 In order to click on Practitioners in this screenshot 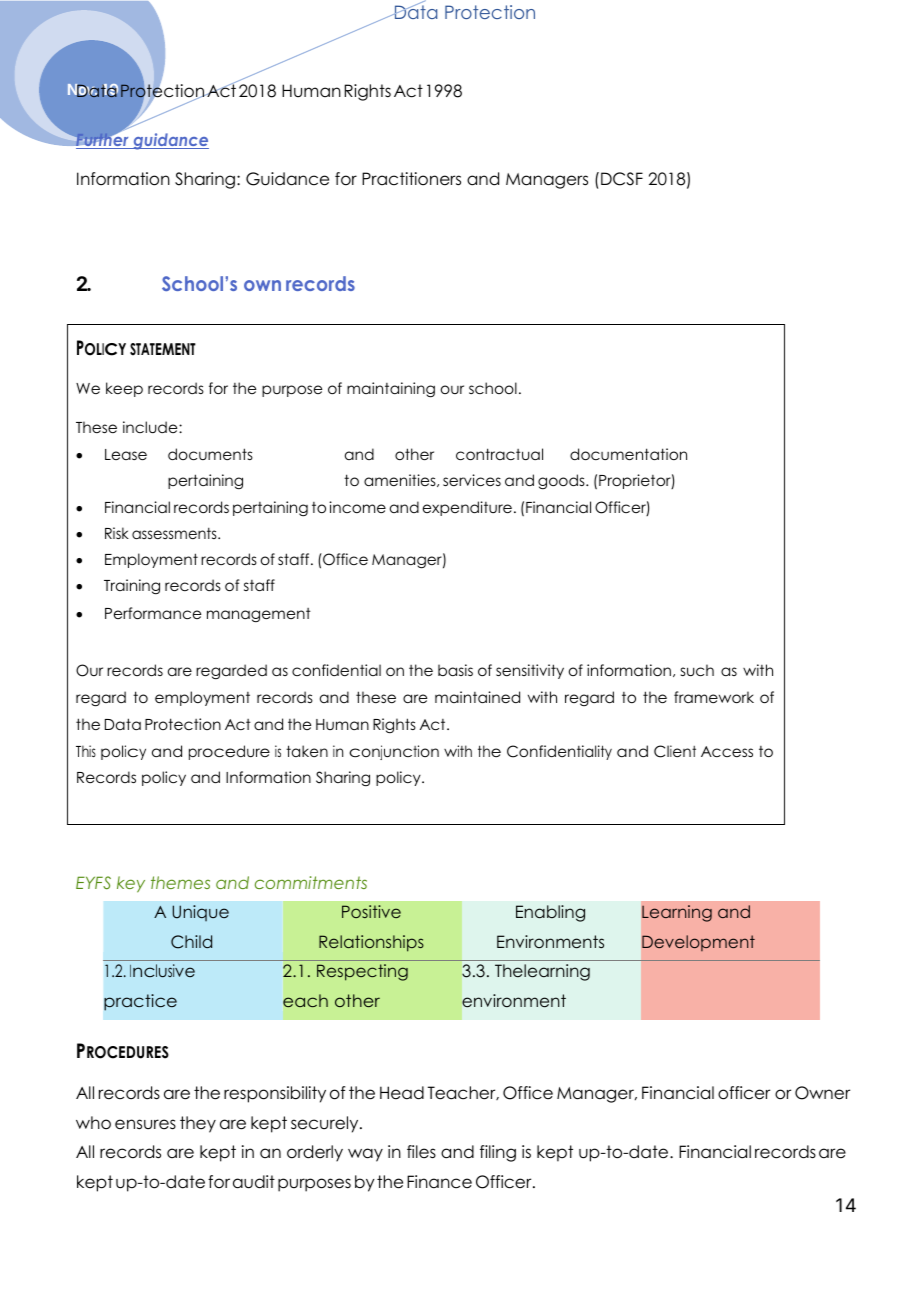, I will do `click(411, 179)`.
